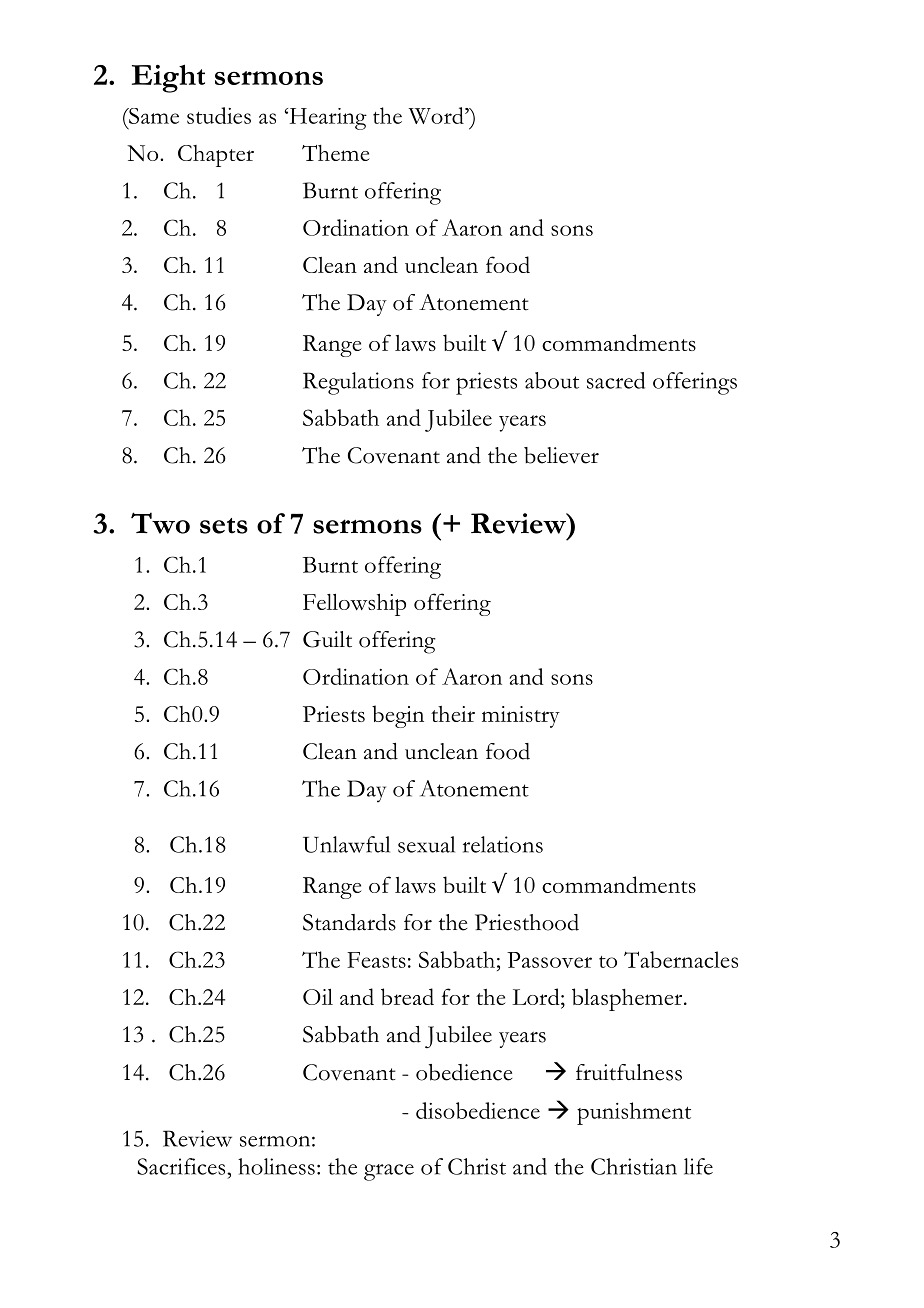 The image size is (924, 1308). I want to click on sacred, so click(616, 380).
